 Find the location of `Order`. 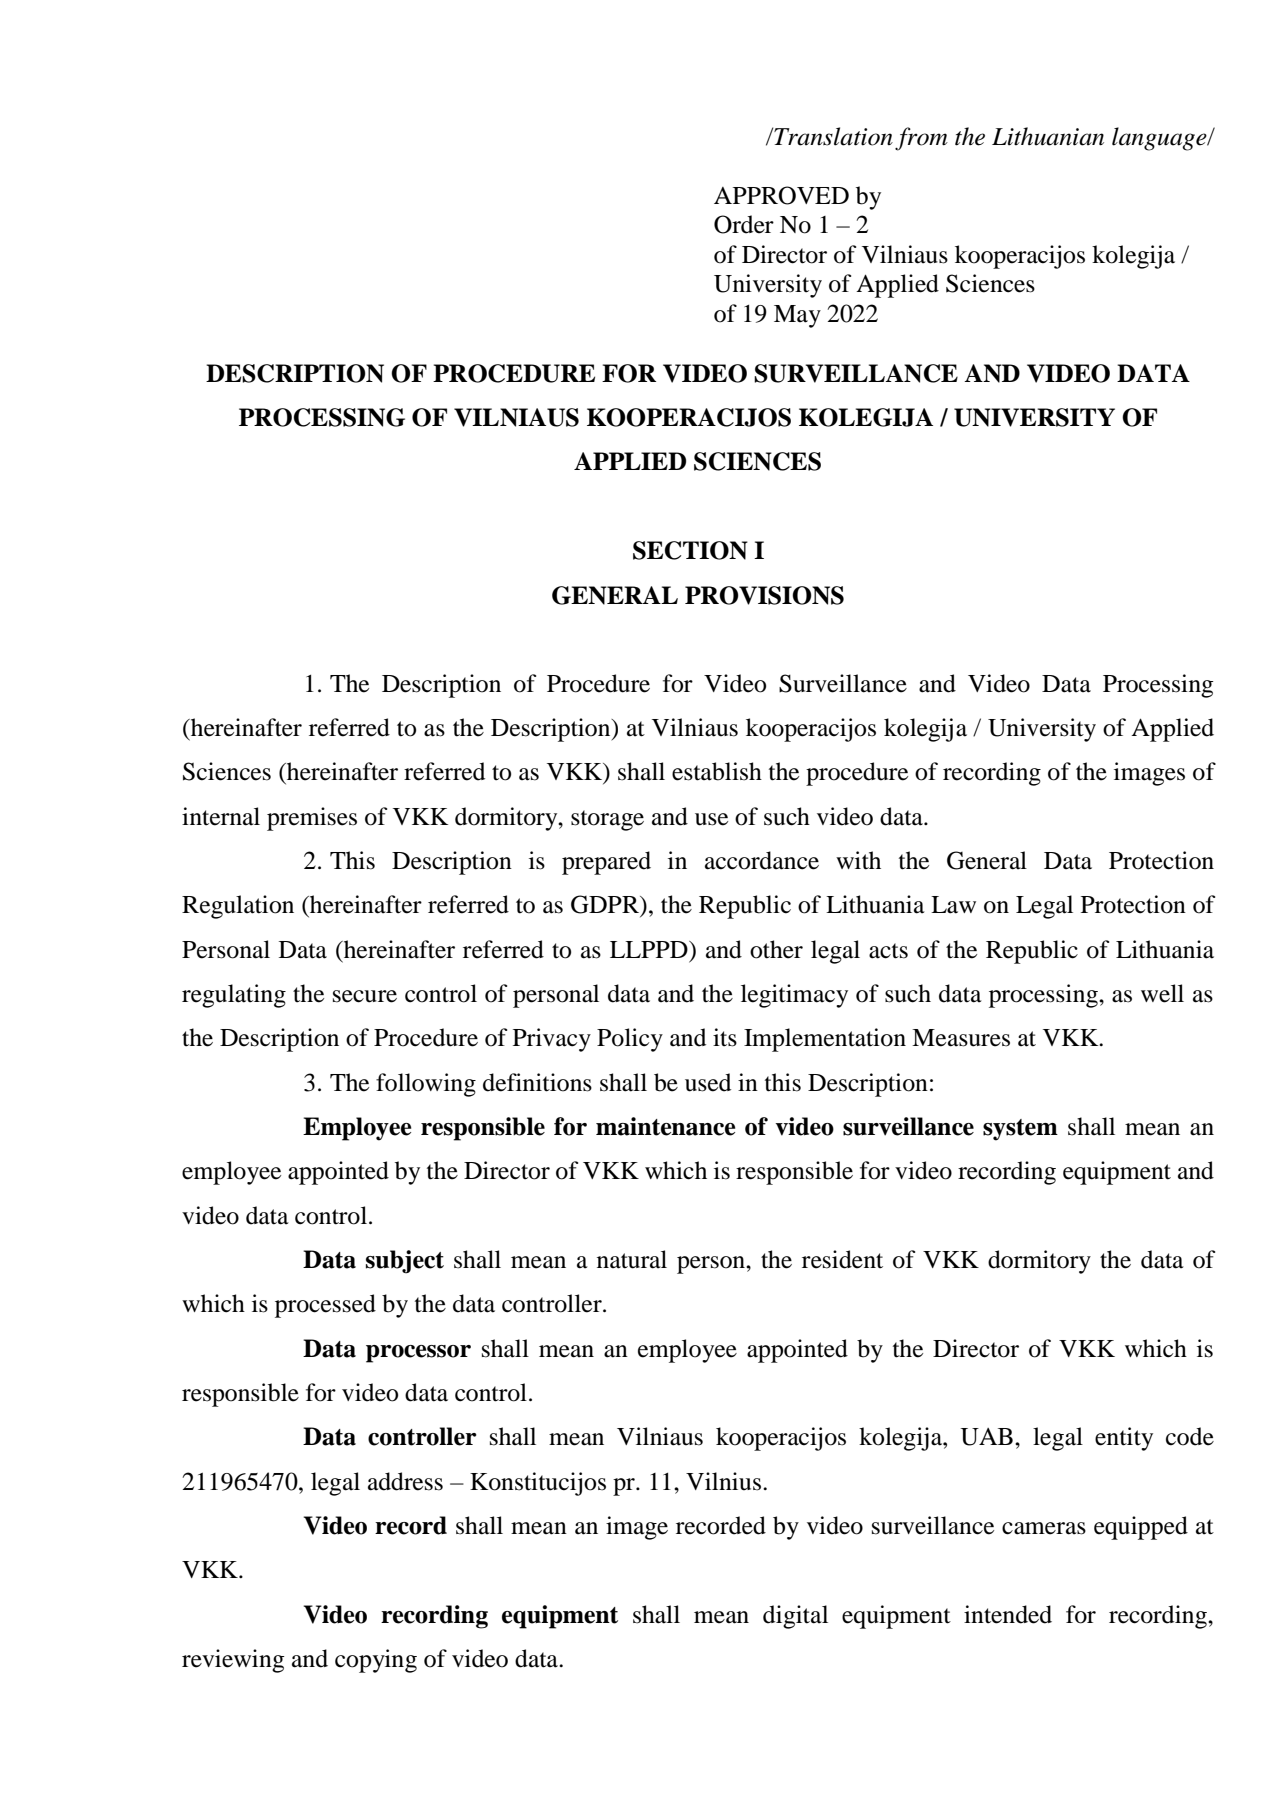

Order is located at coordinates (744, 224).
